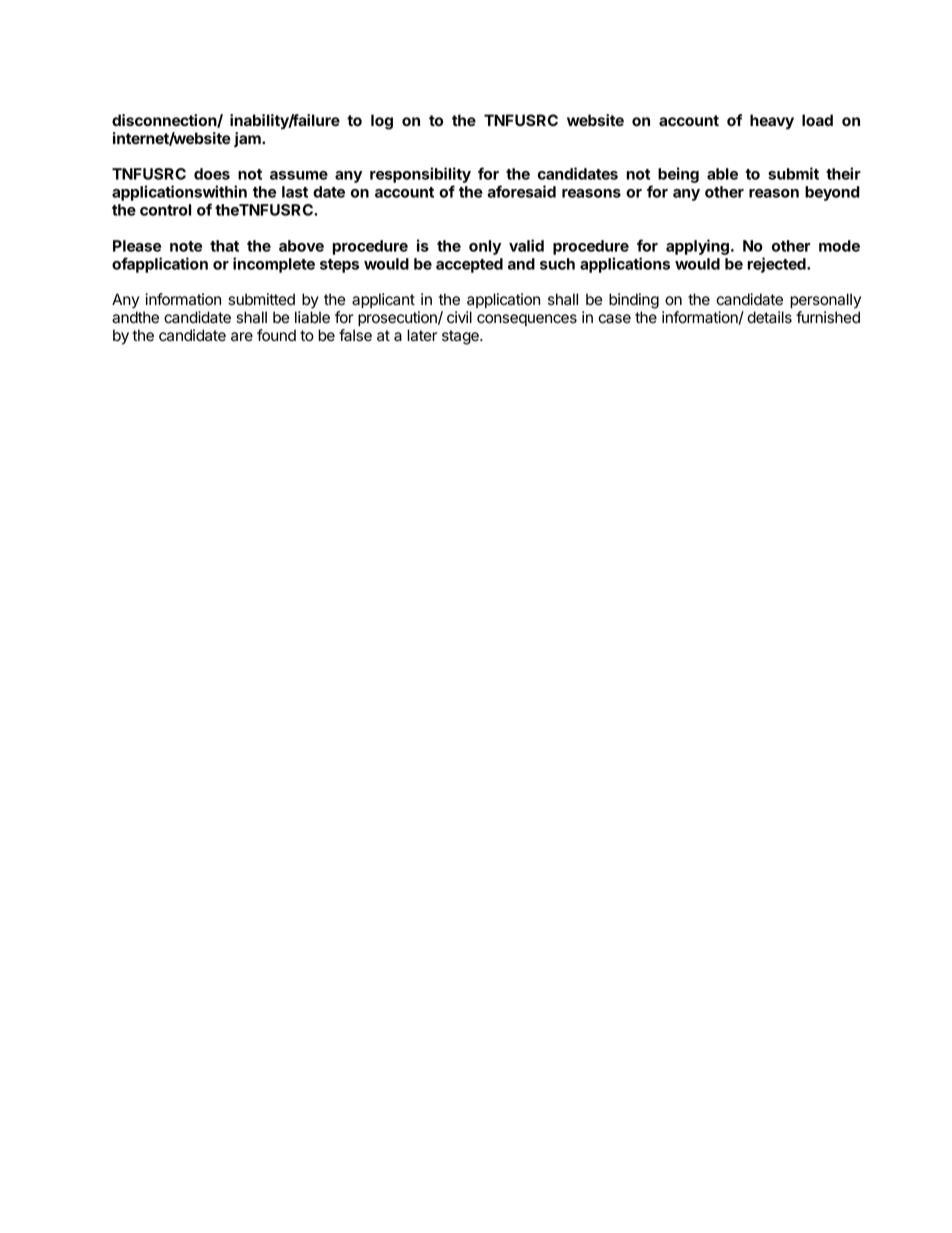 This page has height=1233, width=952. Describe the element at coordinates (242, 337) in the page. I see `are` at that location.
